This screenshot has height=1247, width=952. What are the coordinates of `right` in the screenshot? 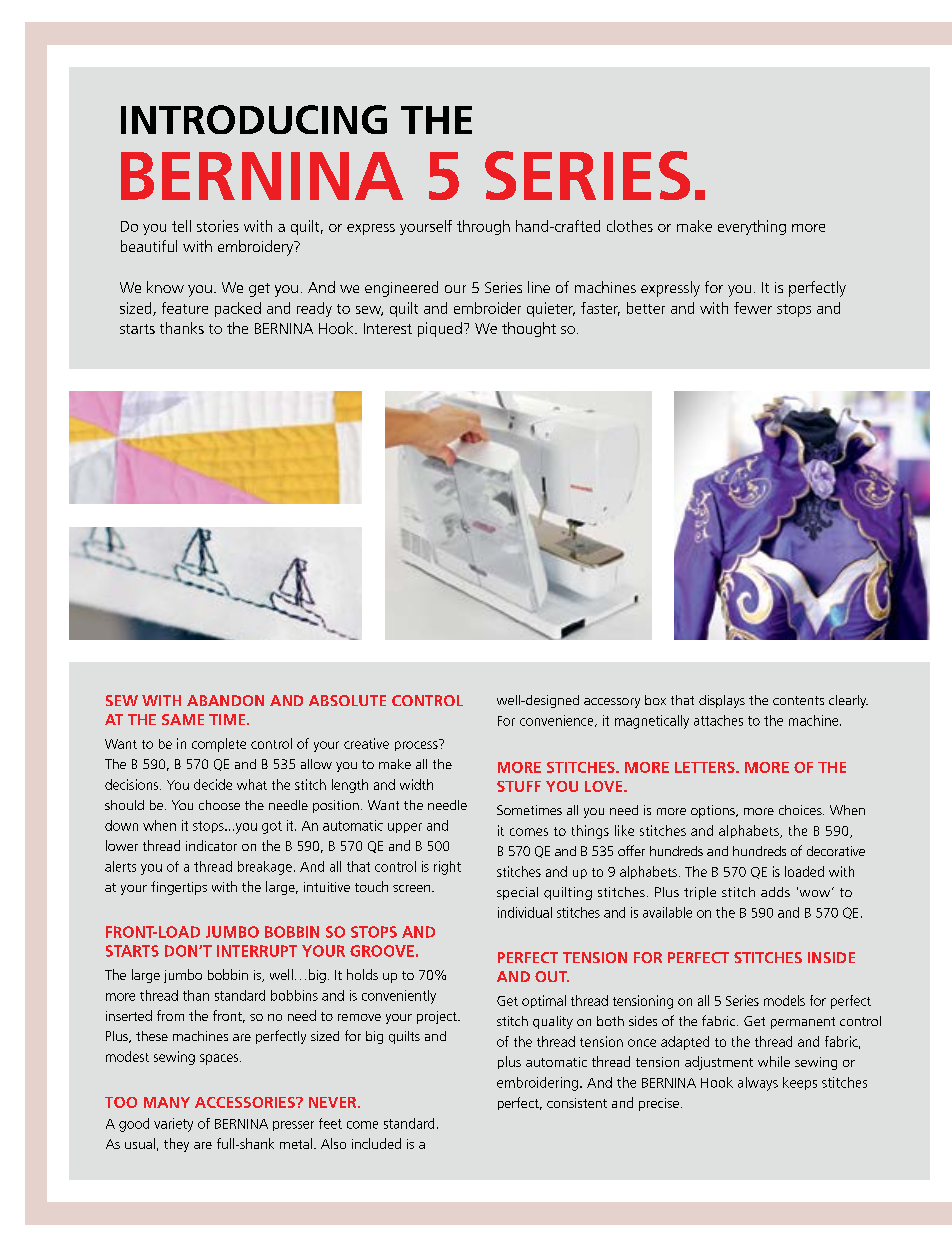 It's located at (447, 868).
